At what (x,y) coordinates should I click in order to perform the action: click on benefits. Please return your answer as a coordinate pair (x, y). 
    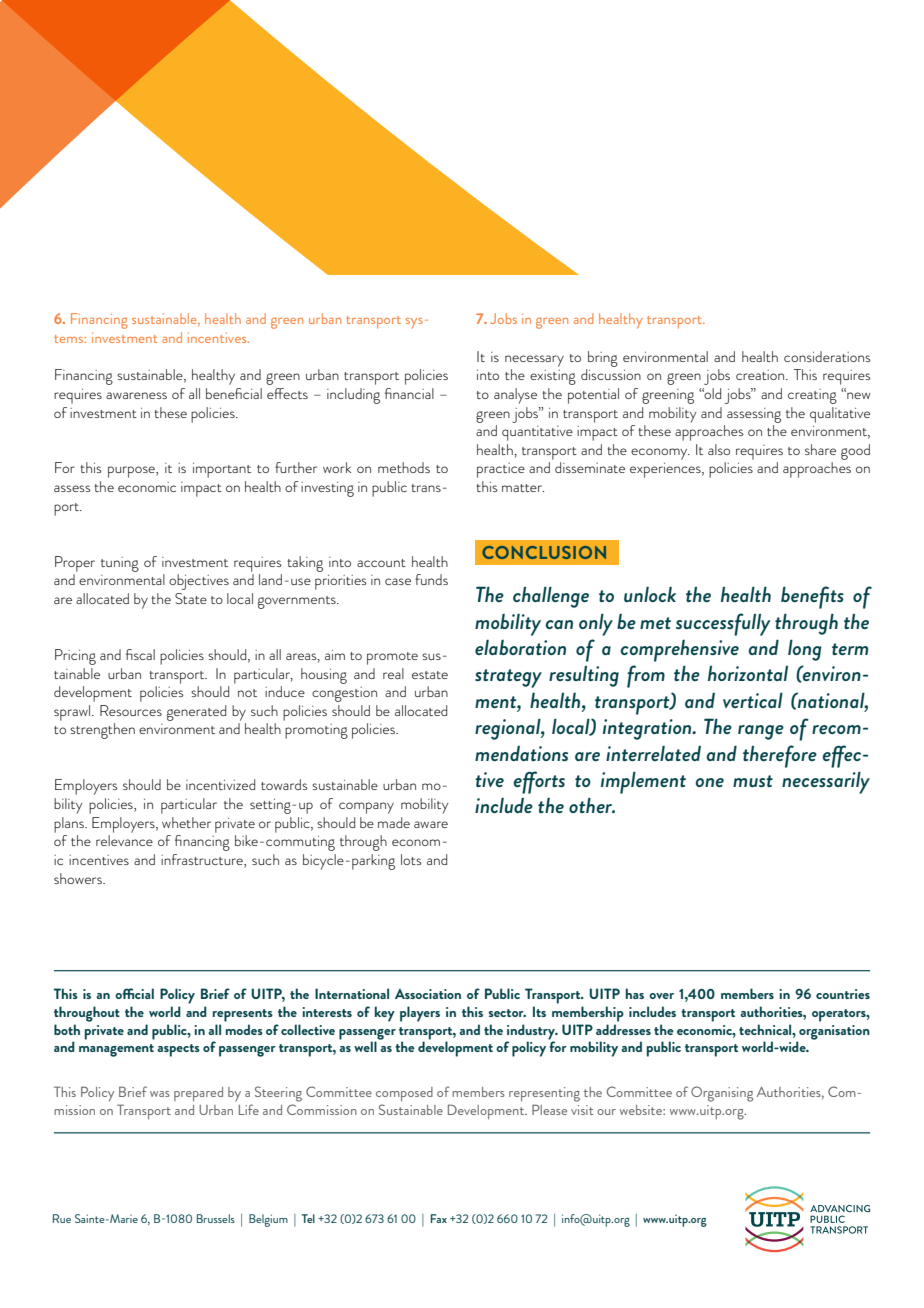
    Looking at the image, I should click on (812, 597).
